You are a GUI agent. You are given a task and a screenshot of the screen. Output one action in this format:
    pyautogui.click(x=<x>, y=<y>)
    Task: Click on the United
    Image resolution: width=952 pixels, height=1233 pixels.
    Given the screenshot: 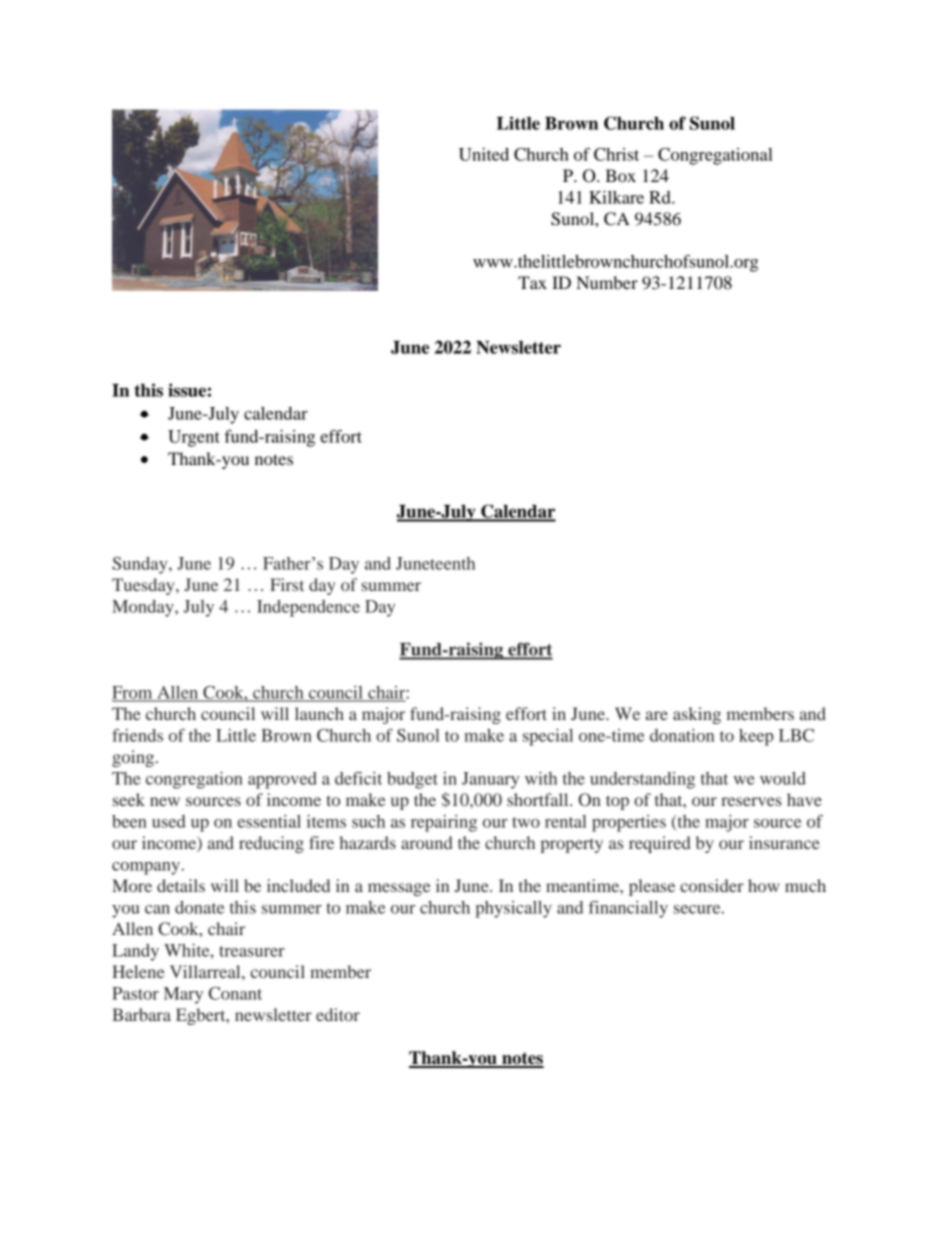 What is the action you would take?
    pyautogui.click(x=484, y=154)
